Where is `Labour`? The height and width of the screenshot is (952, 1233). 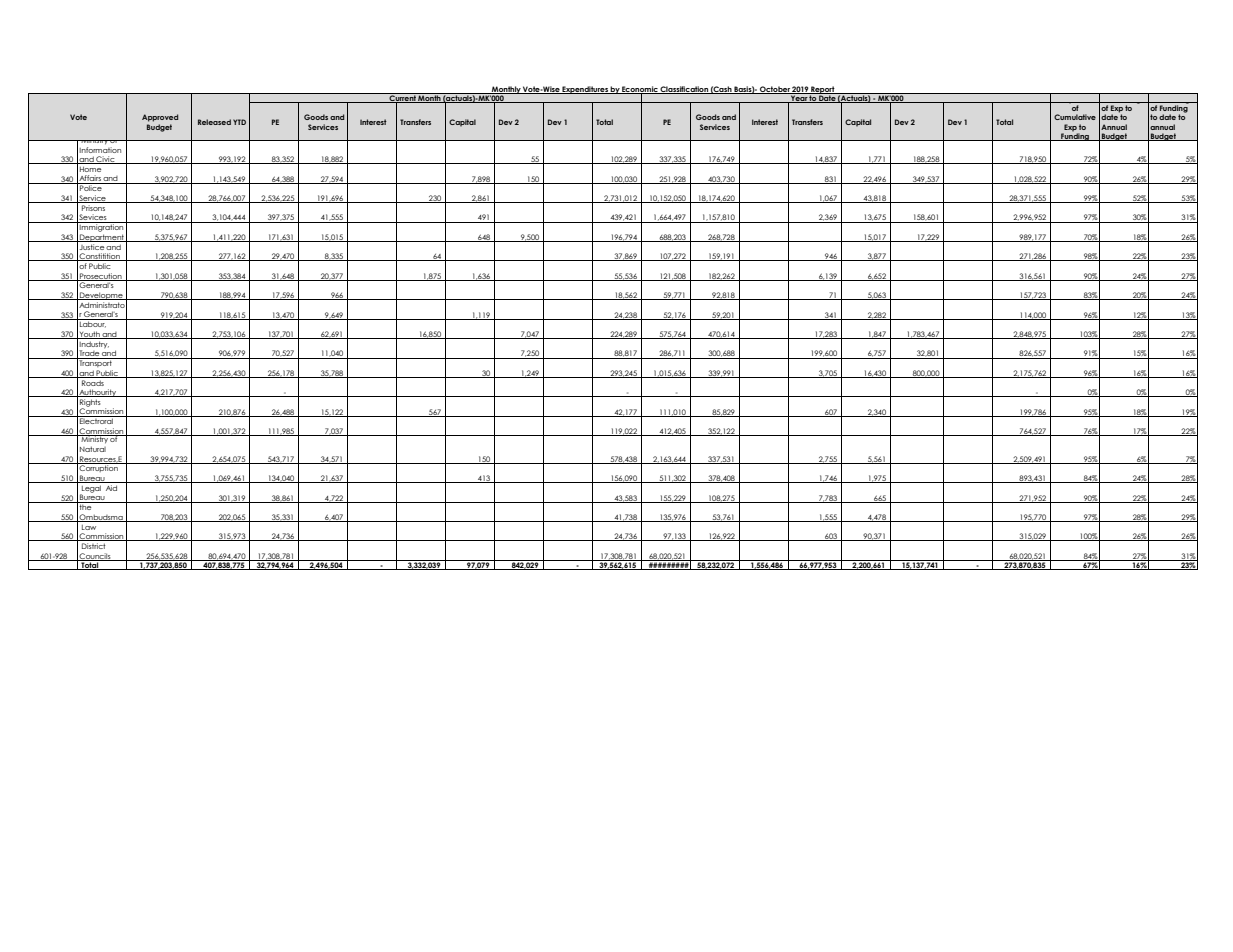
Labour is located at coordinates (92, 323).
